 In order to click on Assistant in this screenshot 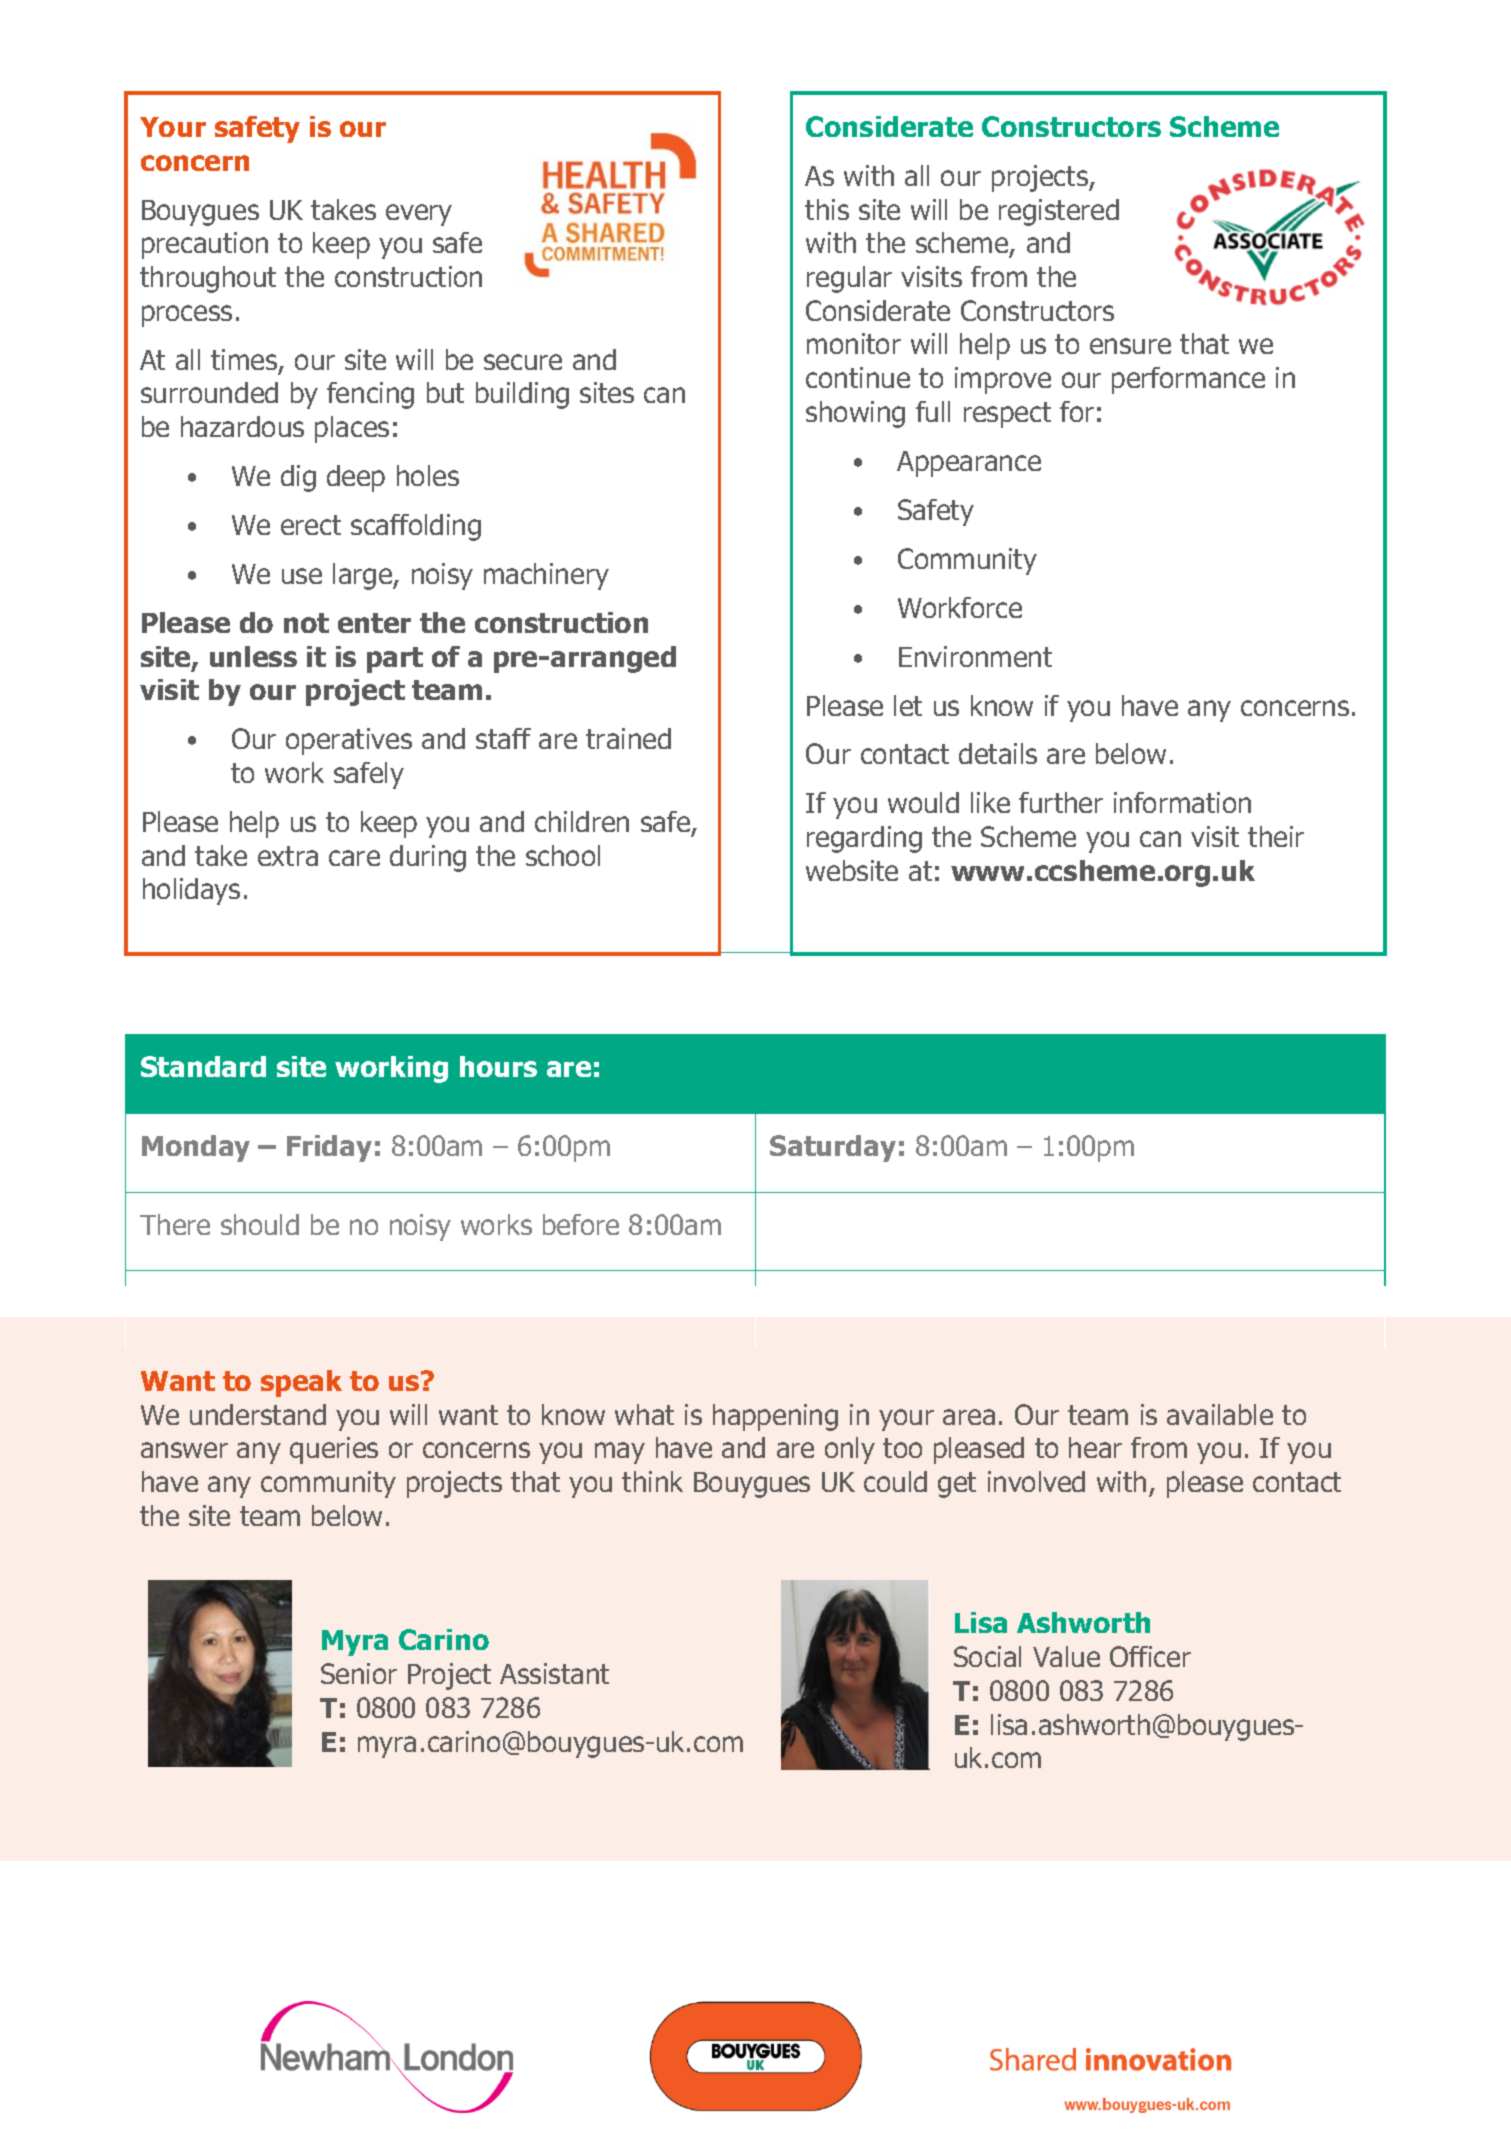, I will do `click(554, 1673)`.
